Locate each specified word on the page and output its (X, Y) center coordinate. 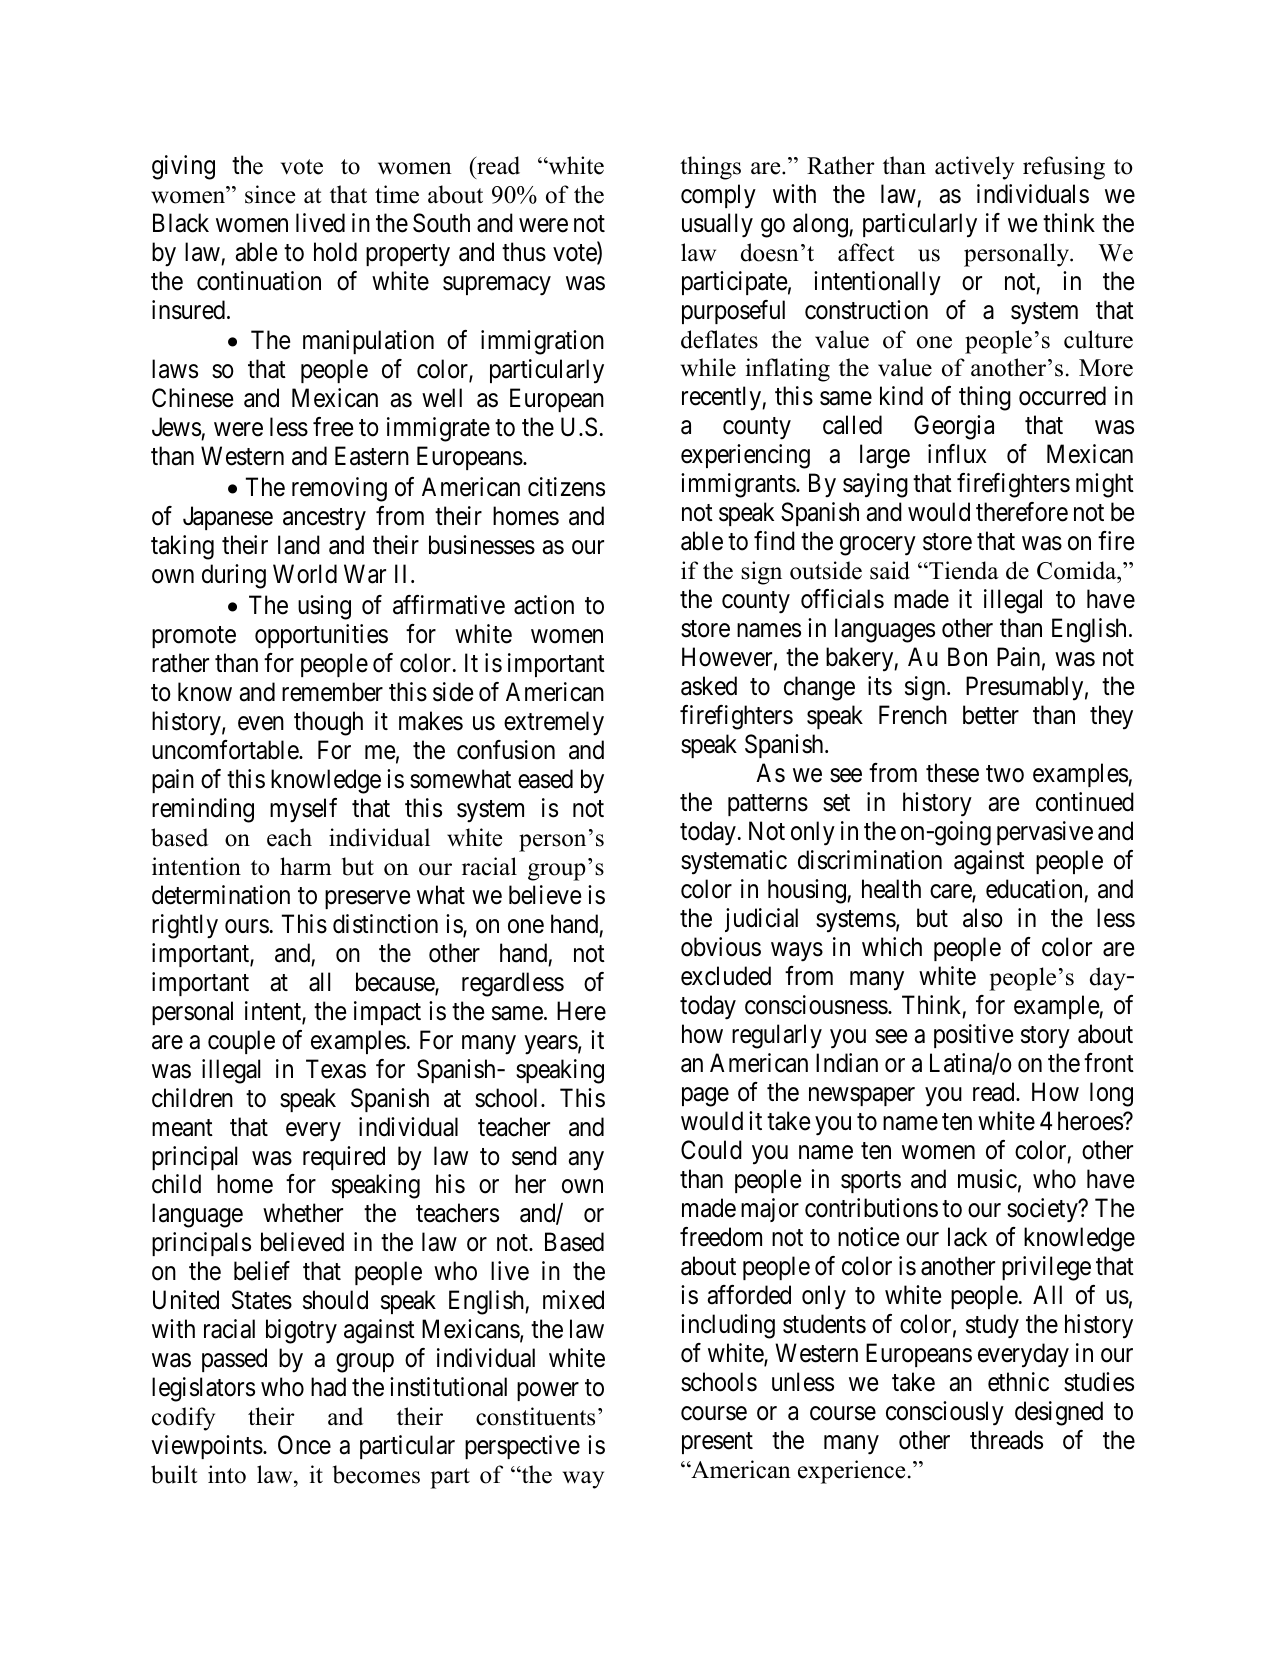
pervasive (1045, 833)
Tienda (963, 570)
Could (711, 1150)
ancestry (324, 520)
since (270, 194)
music (987, 1179)
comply (718, 196)
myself (303, 810)
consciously (945, 1413)
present (717, 1443)
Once (304, 1445)
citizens (566, 487)
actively (974, 168)
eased (545, 779)
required (344, 1158)
